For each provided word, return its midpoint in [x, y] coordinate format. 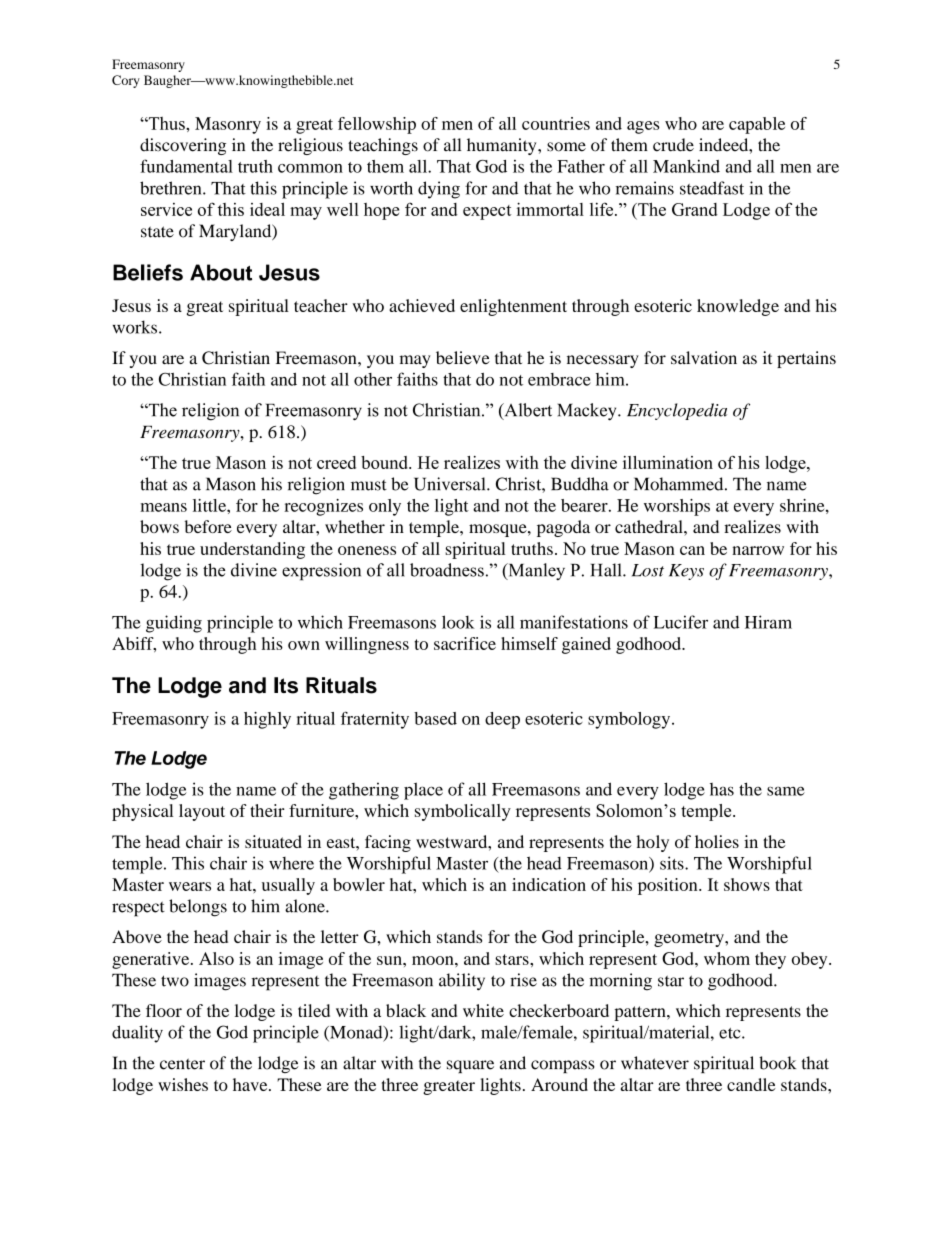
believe [463, 358]
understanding [252, 550]
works [135, 327]
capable [757, 125]
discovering [183, 146]
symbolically [463, 812]
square [470, 1066]
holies [717, 841]
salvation [704, 358]
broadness [447, 570]
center [182, 1064]
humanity [503, 146]
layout [202, 812]
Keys [686, 572]
